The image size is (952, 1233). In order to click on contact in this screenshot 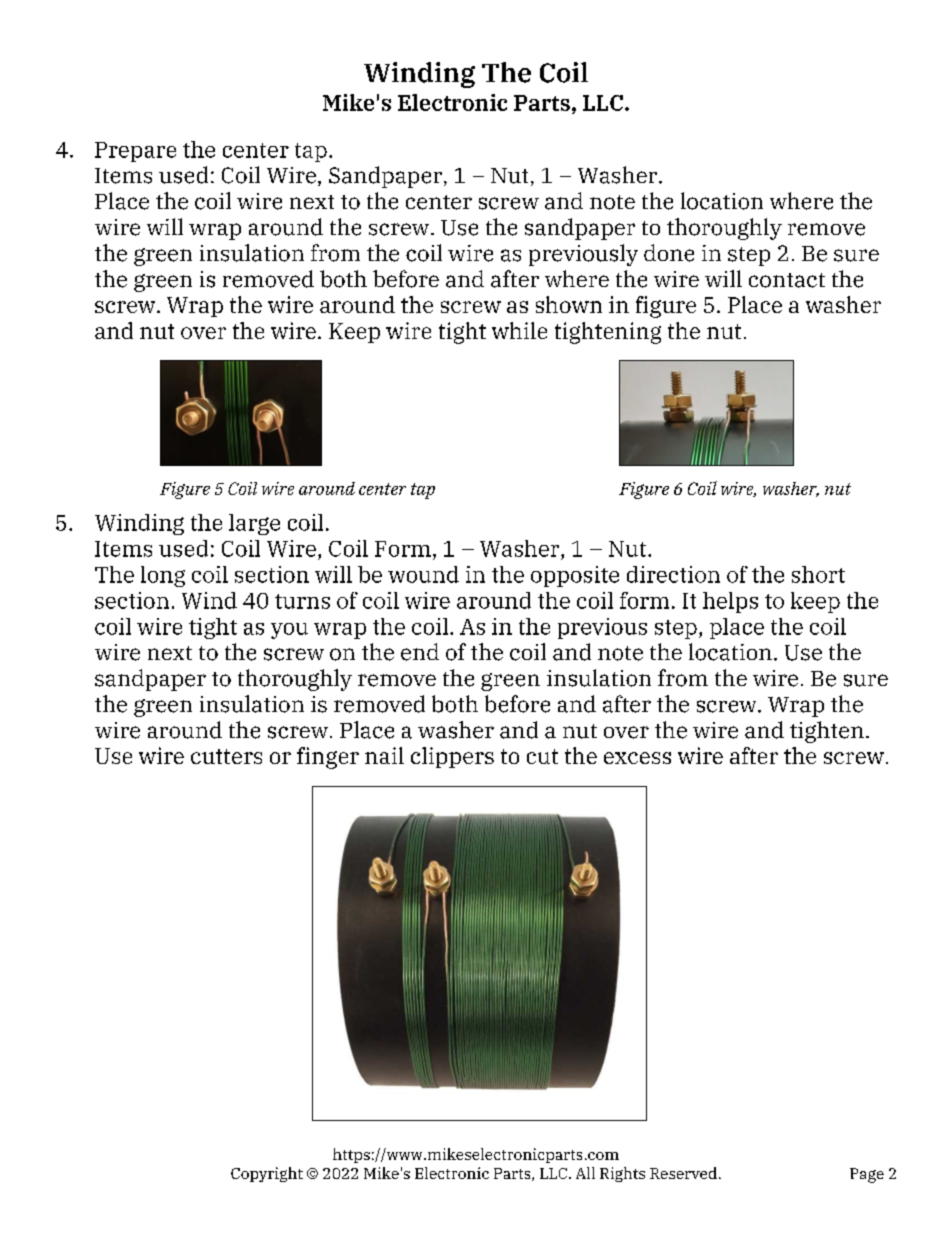, I will do `click(787, 280)`.
